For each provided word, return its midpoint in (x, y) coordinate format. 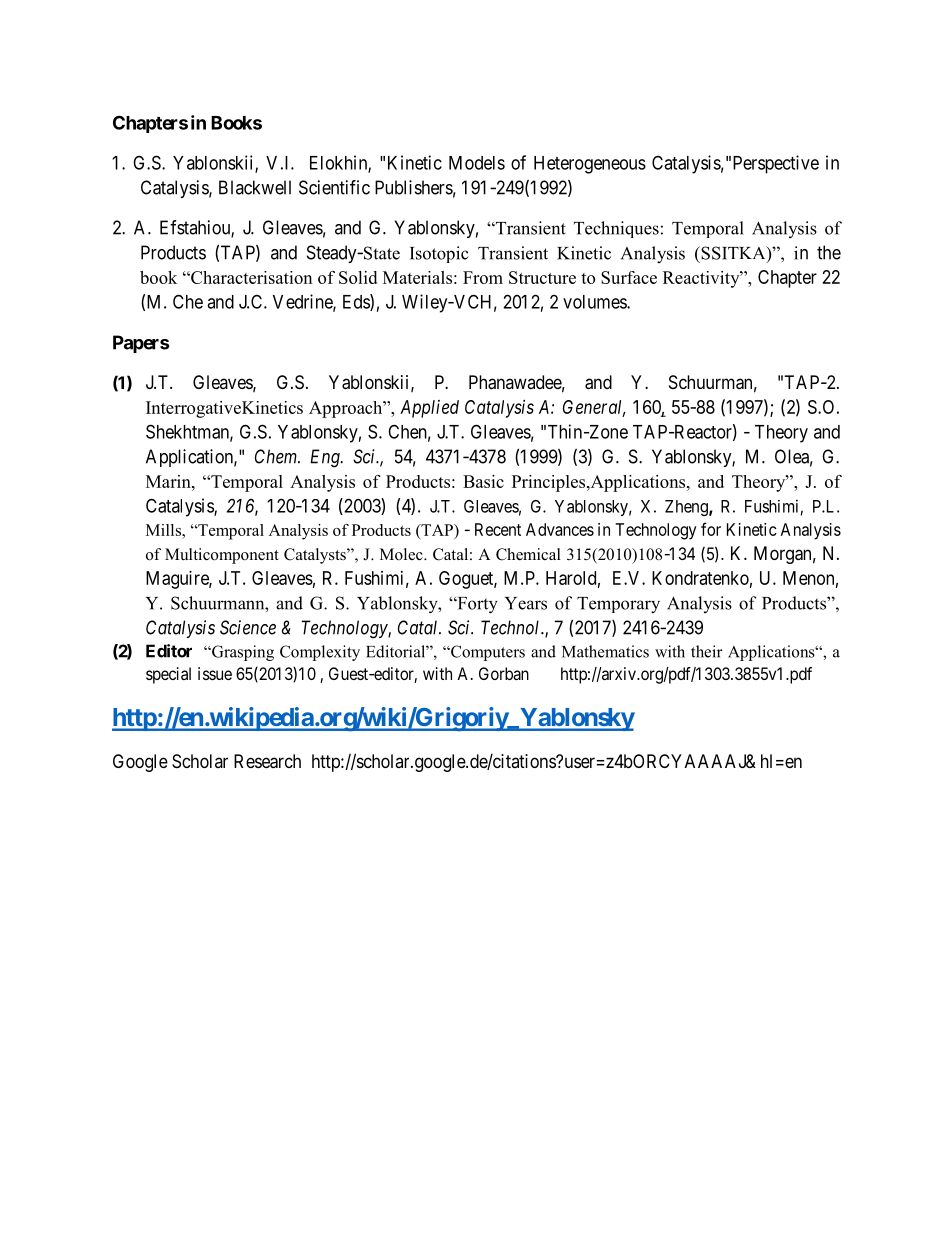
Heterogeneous (590, 165)
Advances (560, 529)
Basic (483, 481)
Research (267, 761)
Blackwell (255, 187)
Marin (169, 481)
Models (477, 163)
